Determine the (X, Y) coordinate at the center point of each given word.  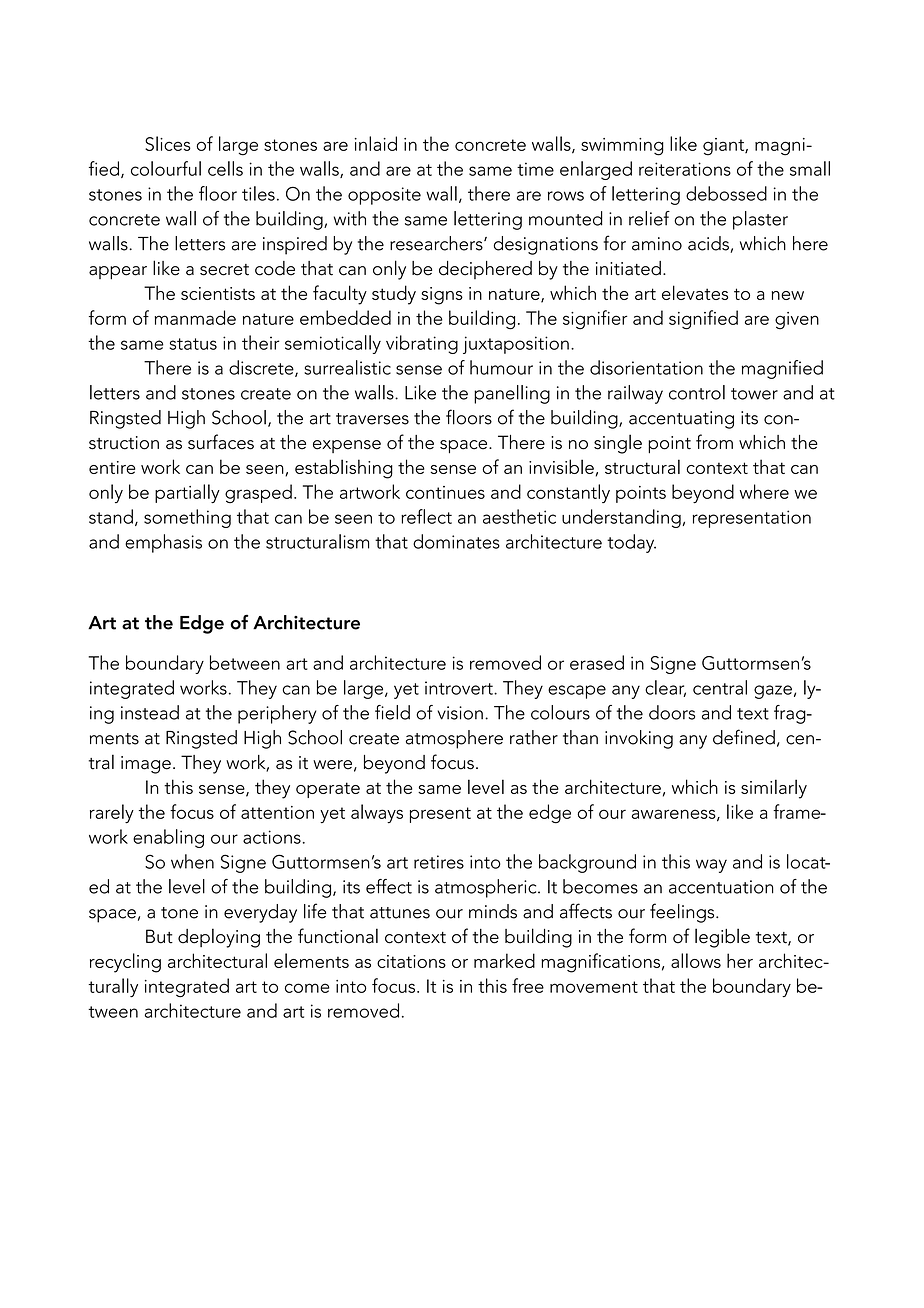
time (535, 169)
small (810, 168)
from (714, 442)
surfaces (221, 442)
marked (504, 960)
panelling (512, 394)
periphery (277, 714)
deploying (219, 938)
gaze (773, 692)
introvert (460, 688)
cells (225, 168)
